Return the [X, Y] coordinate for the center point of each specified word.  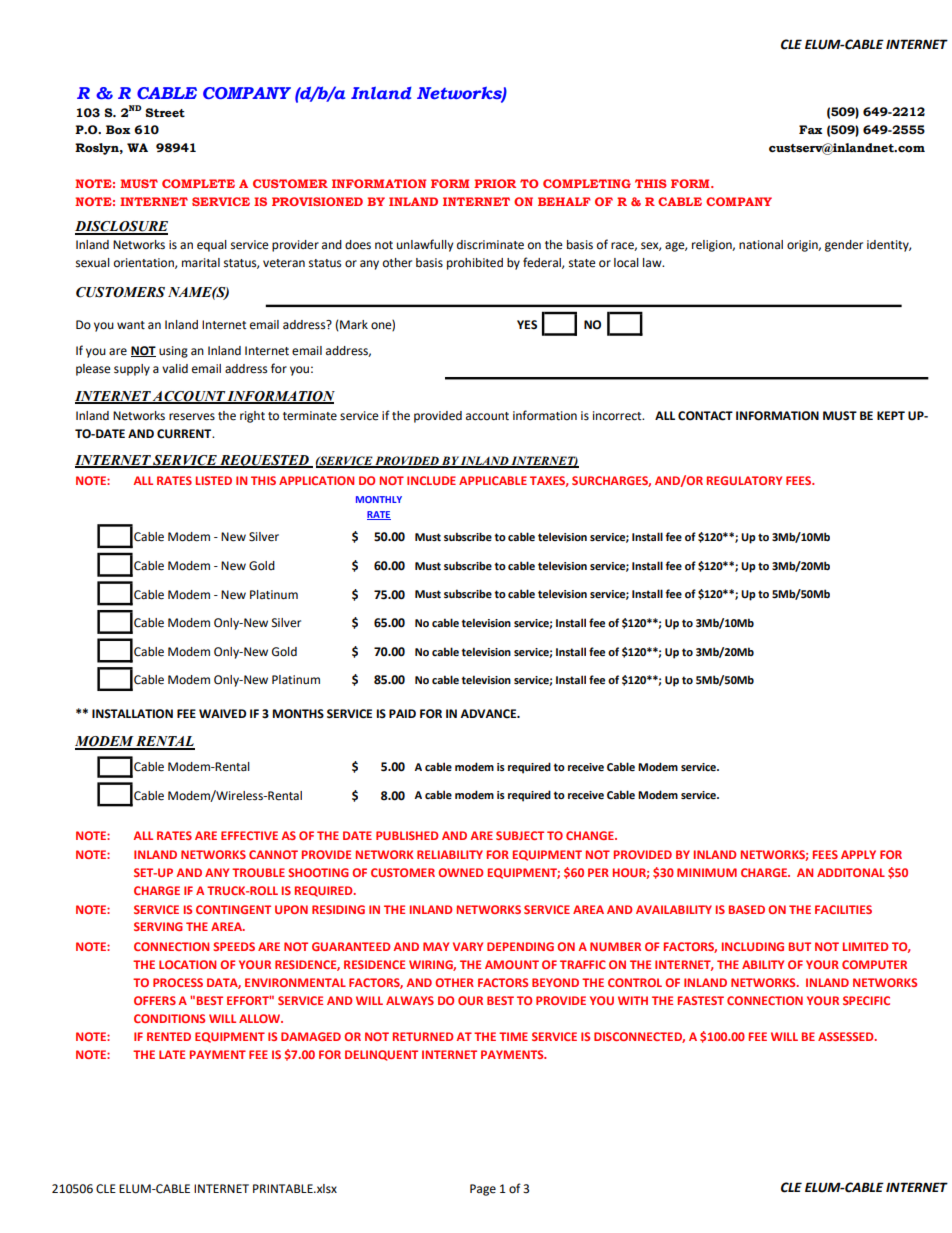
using [173, 352]
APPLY [858, 854]
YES [527, 325]
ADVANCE [489, 714]
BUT [800, 946]
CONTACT [705, 416]
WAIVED [222, 713]
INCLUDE [431, 480]
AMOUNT [512, 964]
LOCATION [187, 964]
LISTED [214, 480]
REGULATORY [744, 480]
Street [165, 112]
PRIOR [495, 183]
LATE [172, 1054]
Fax [810, 129]
